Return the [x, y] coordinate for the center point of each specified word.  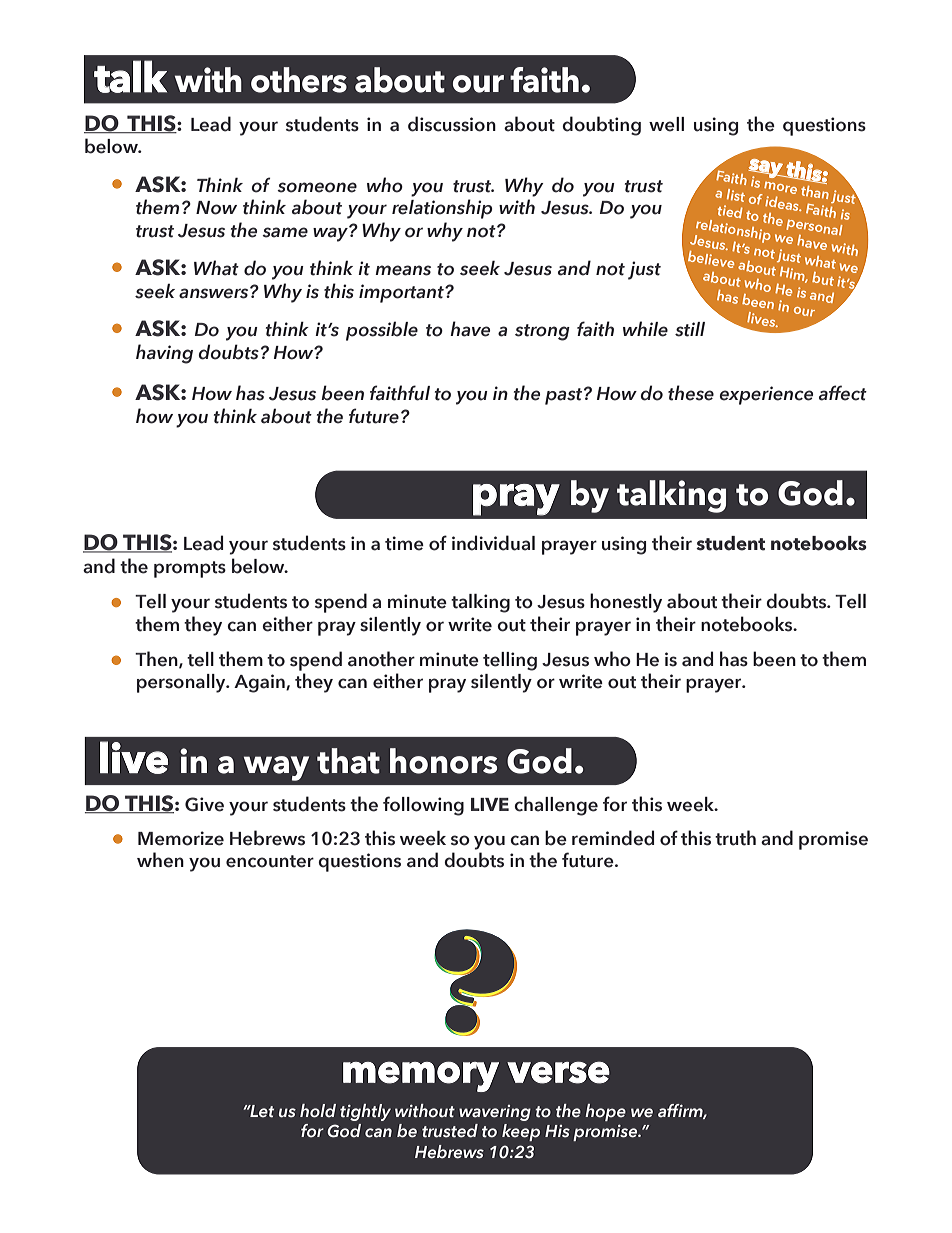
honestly [626, 603]
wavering [495, 1113]
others [299, 80]
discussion [452, 124]
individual [493, 543]
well [666, 124]
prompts [190, 569]
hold [318, 1111]
